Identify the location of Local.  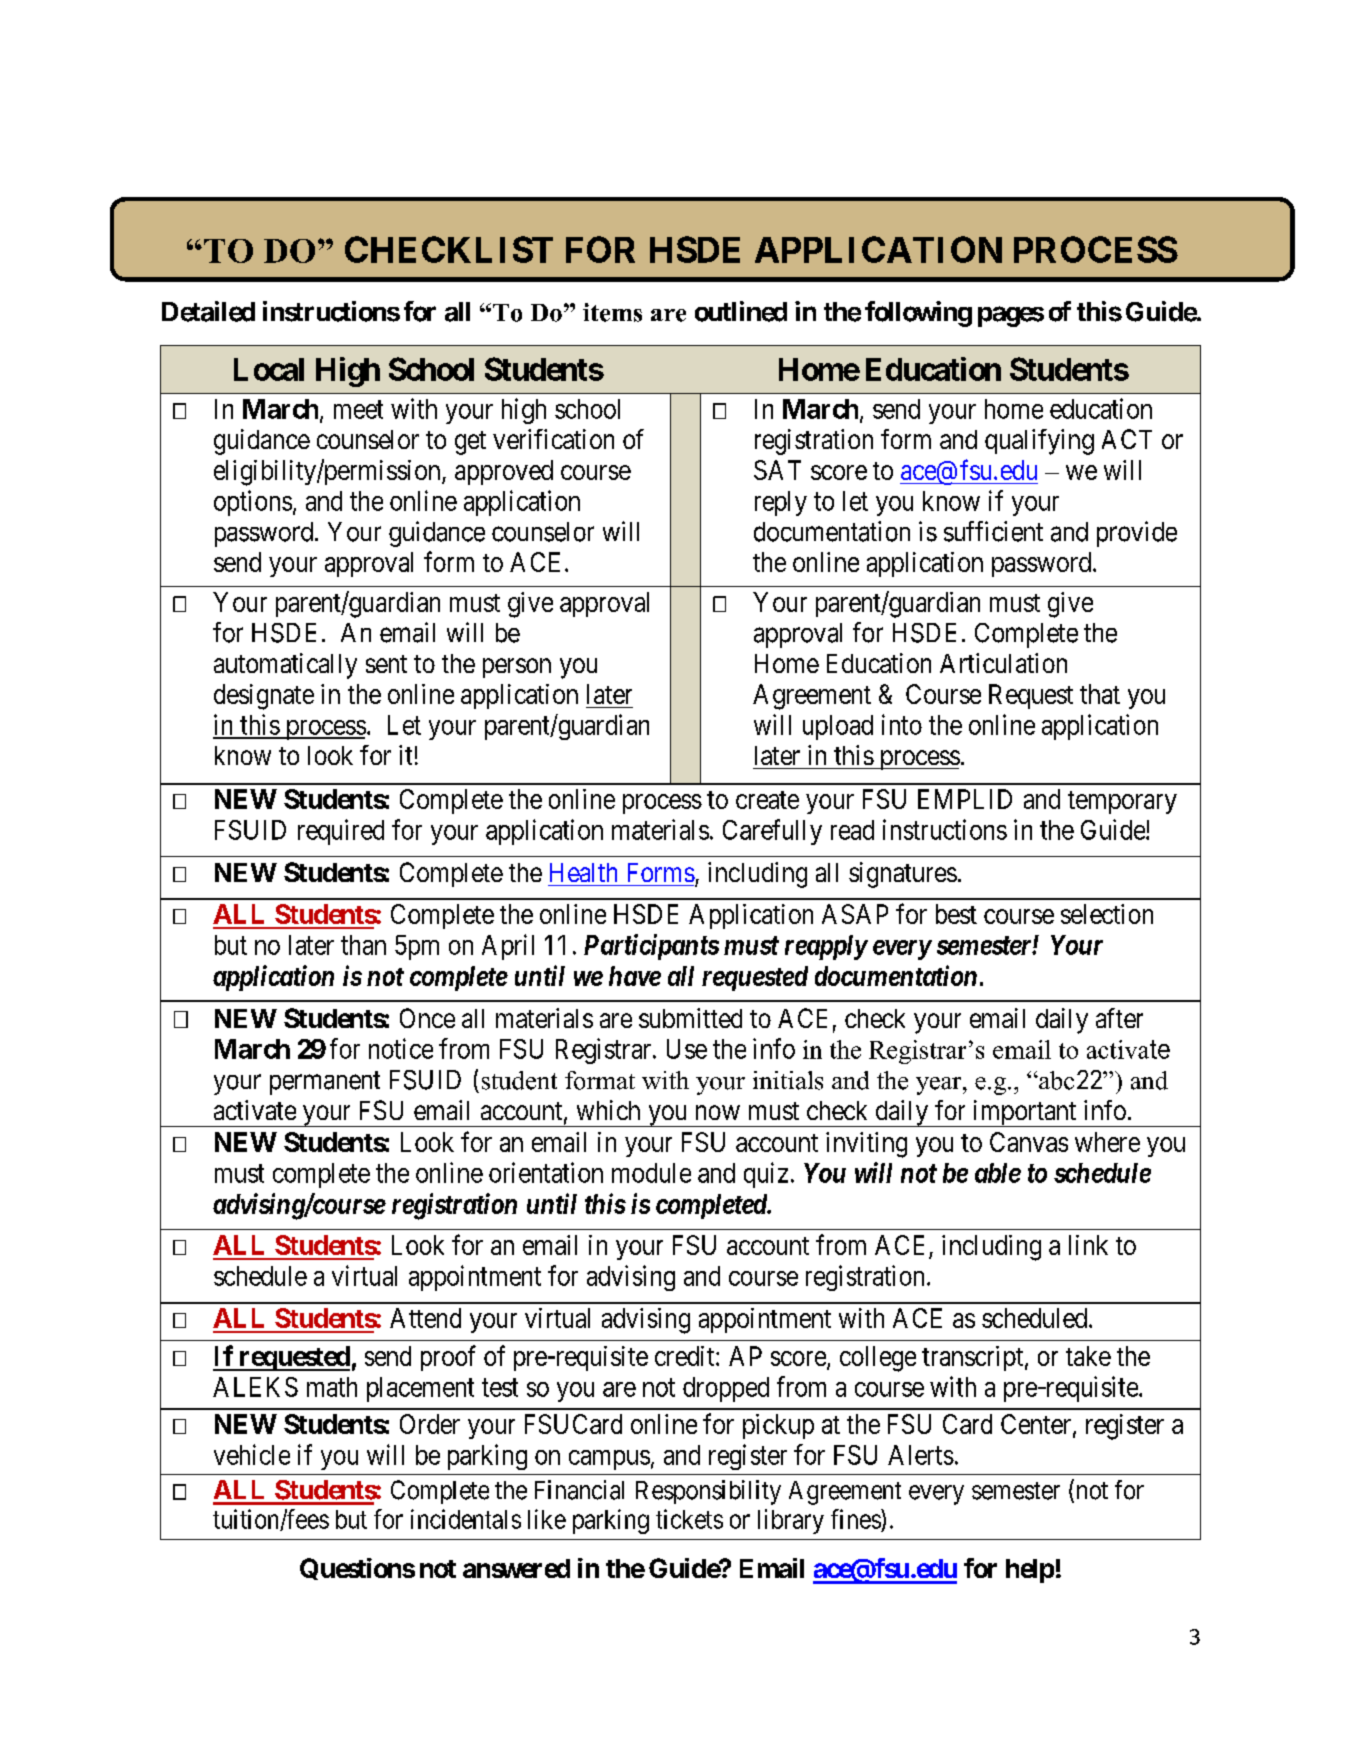
(269, 369).
